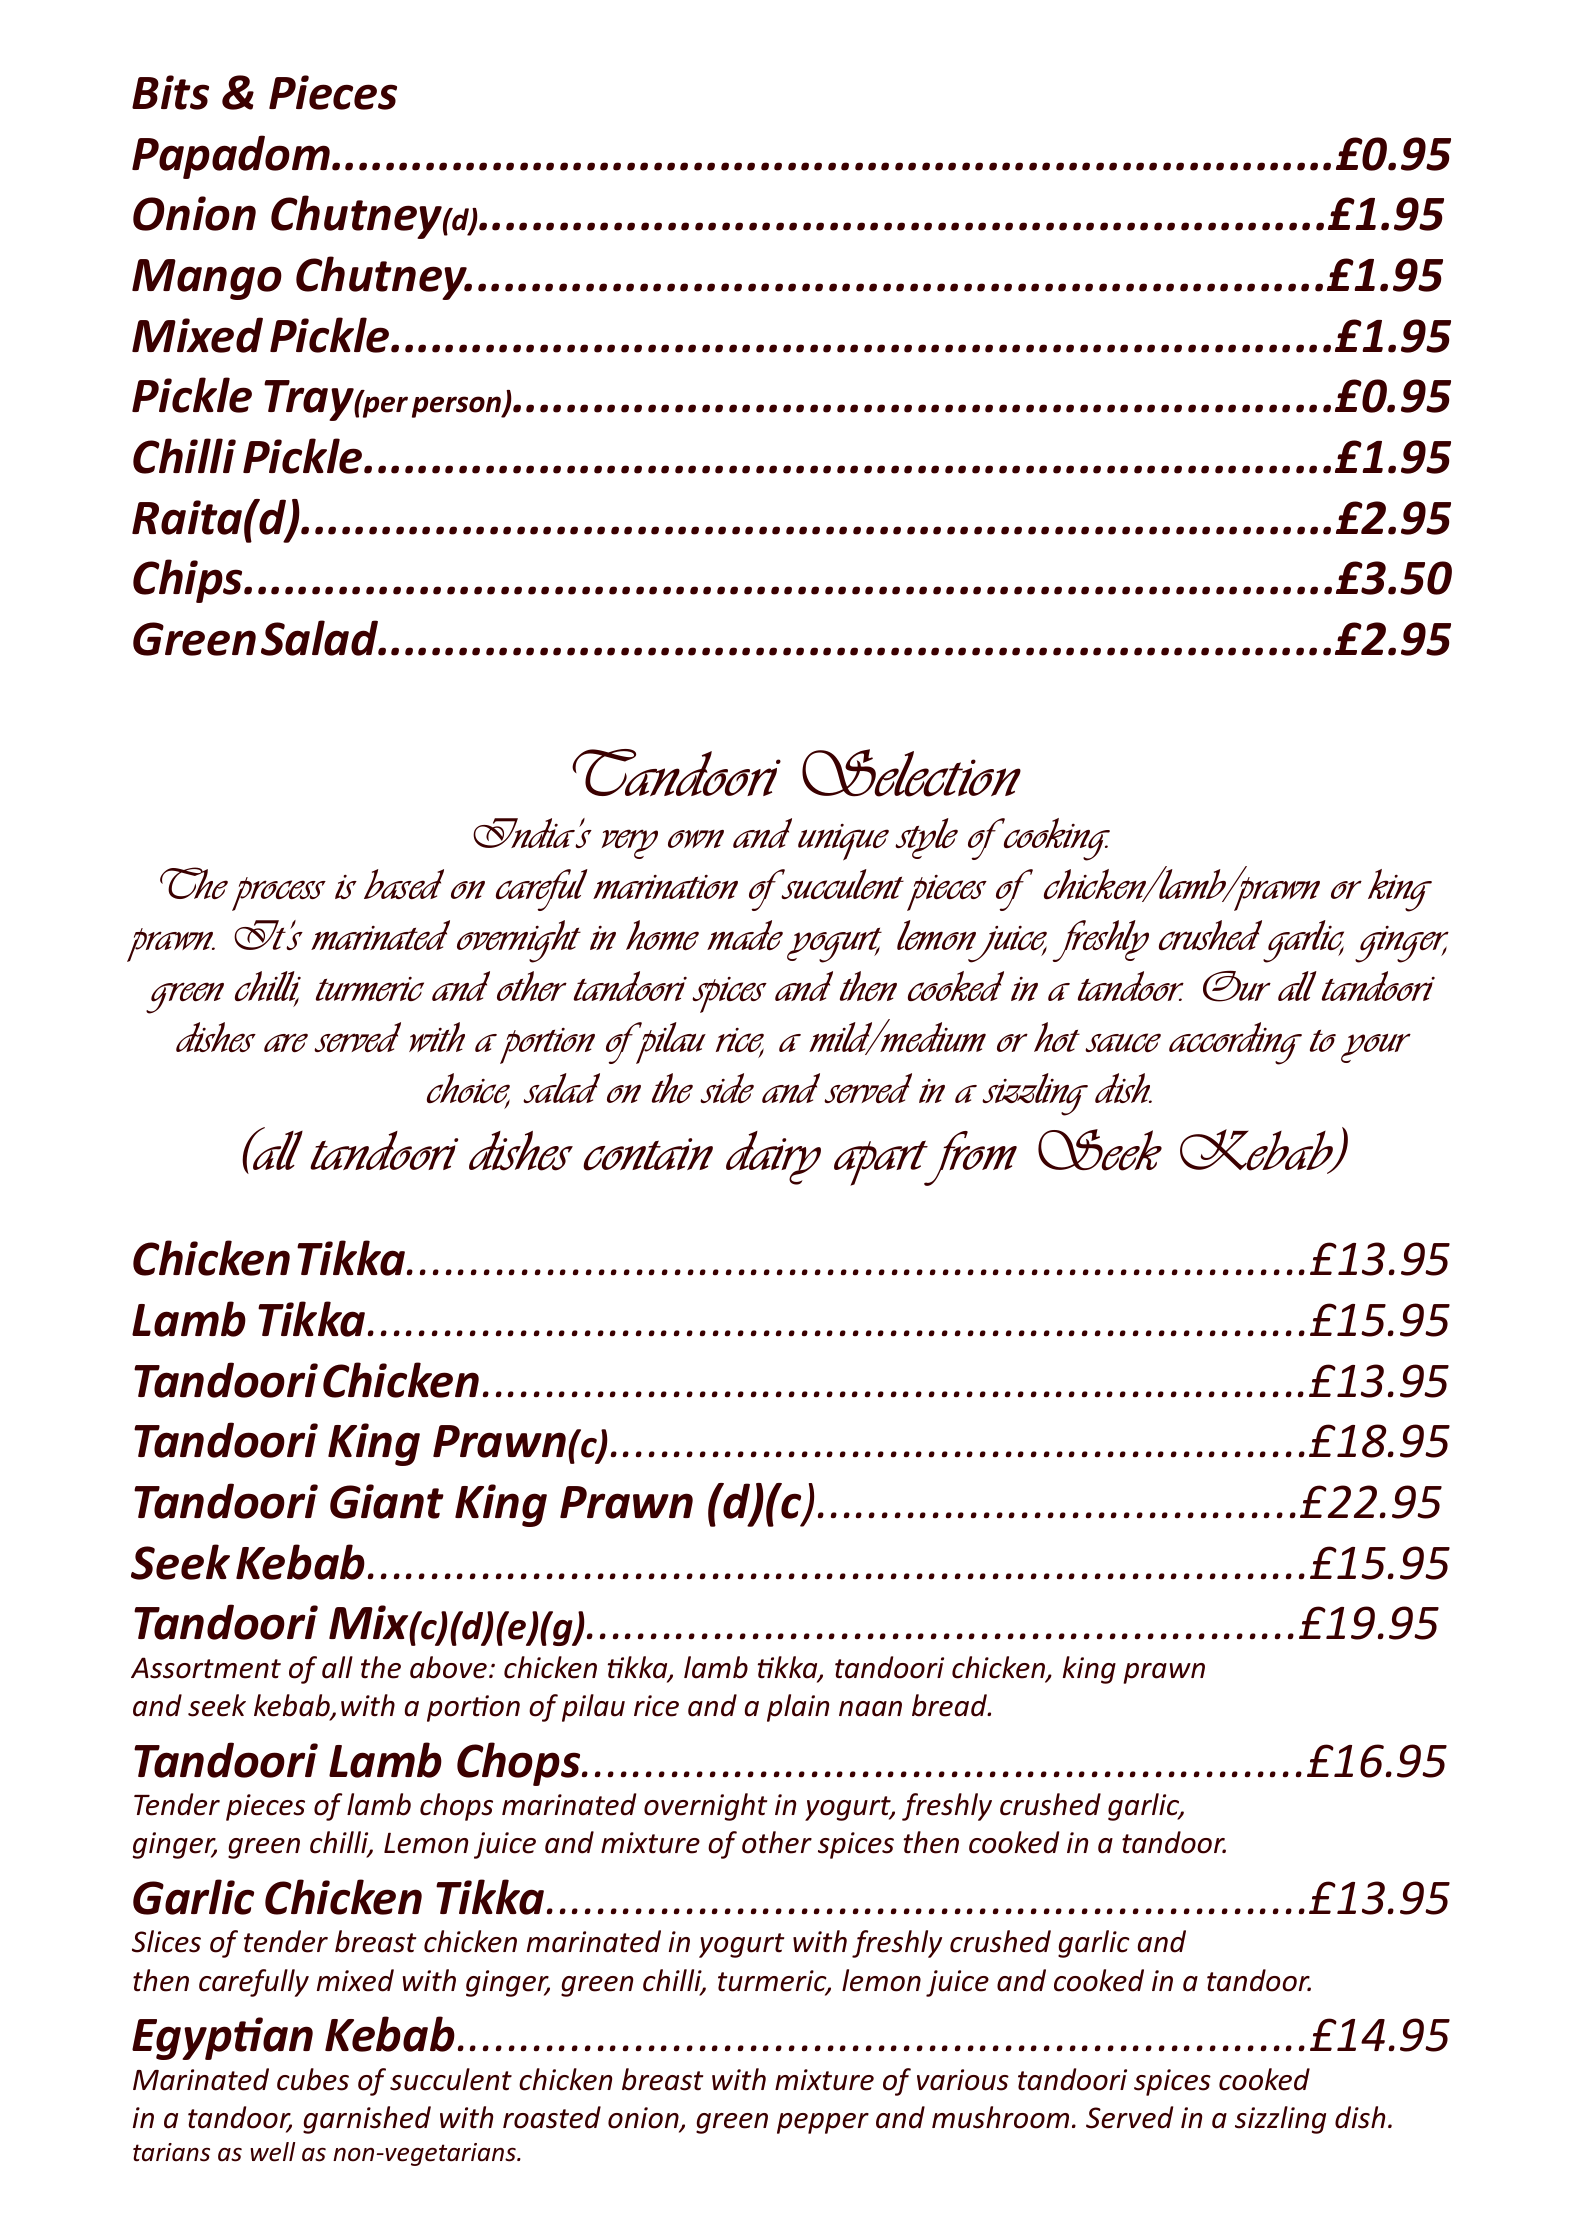 The height and width of the document is (2240, 1584). Describe the element at coordinates (926, 838) in the document. I see `style` at that location.
